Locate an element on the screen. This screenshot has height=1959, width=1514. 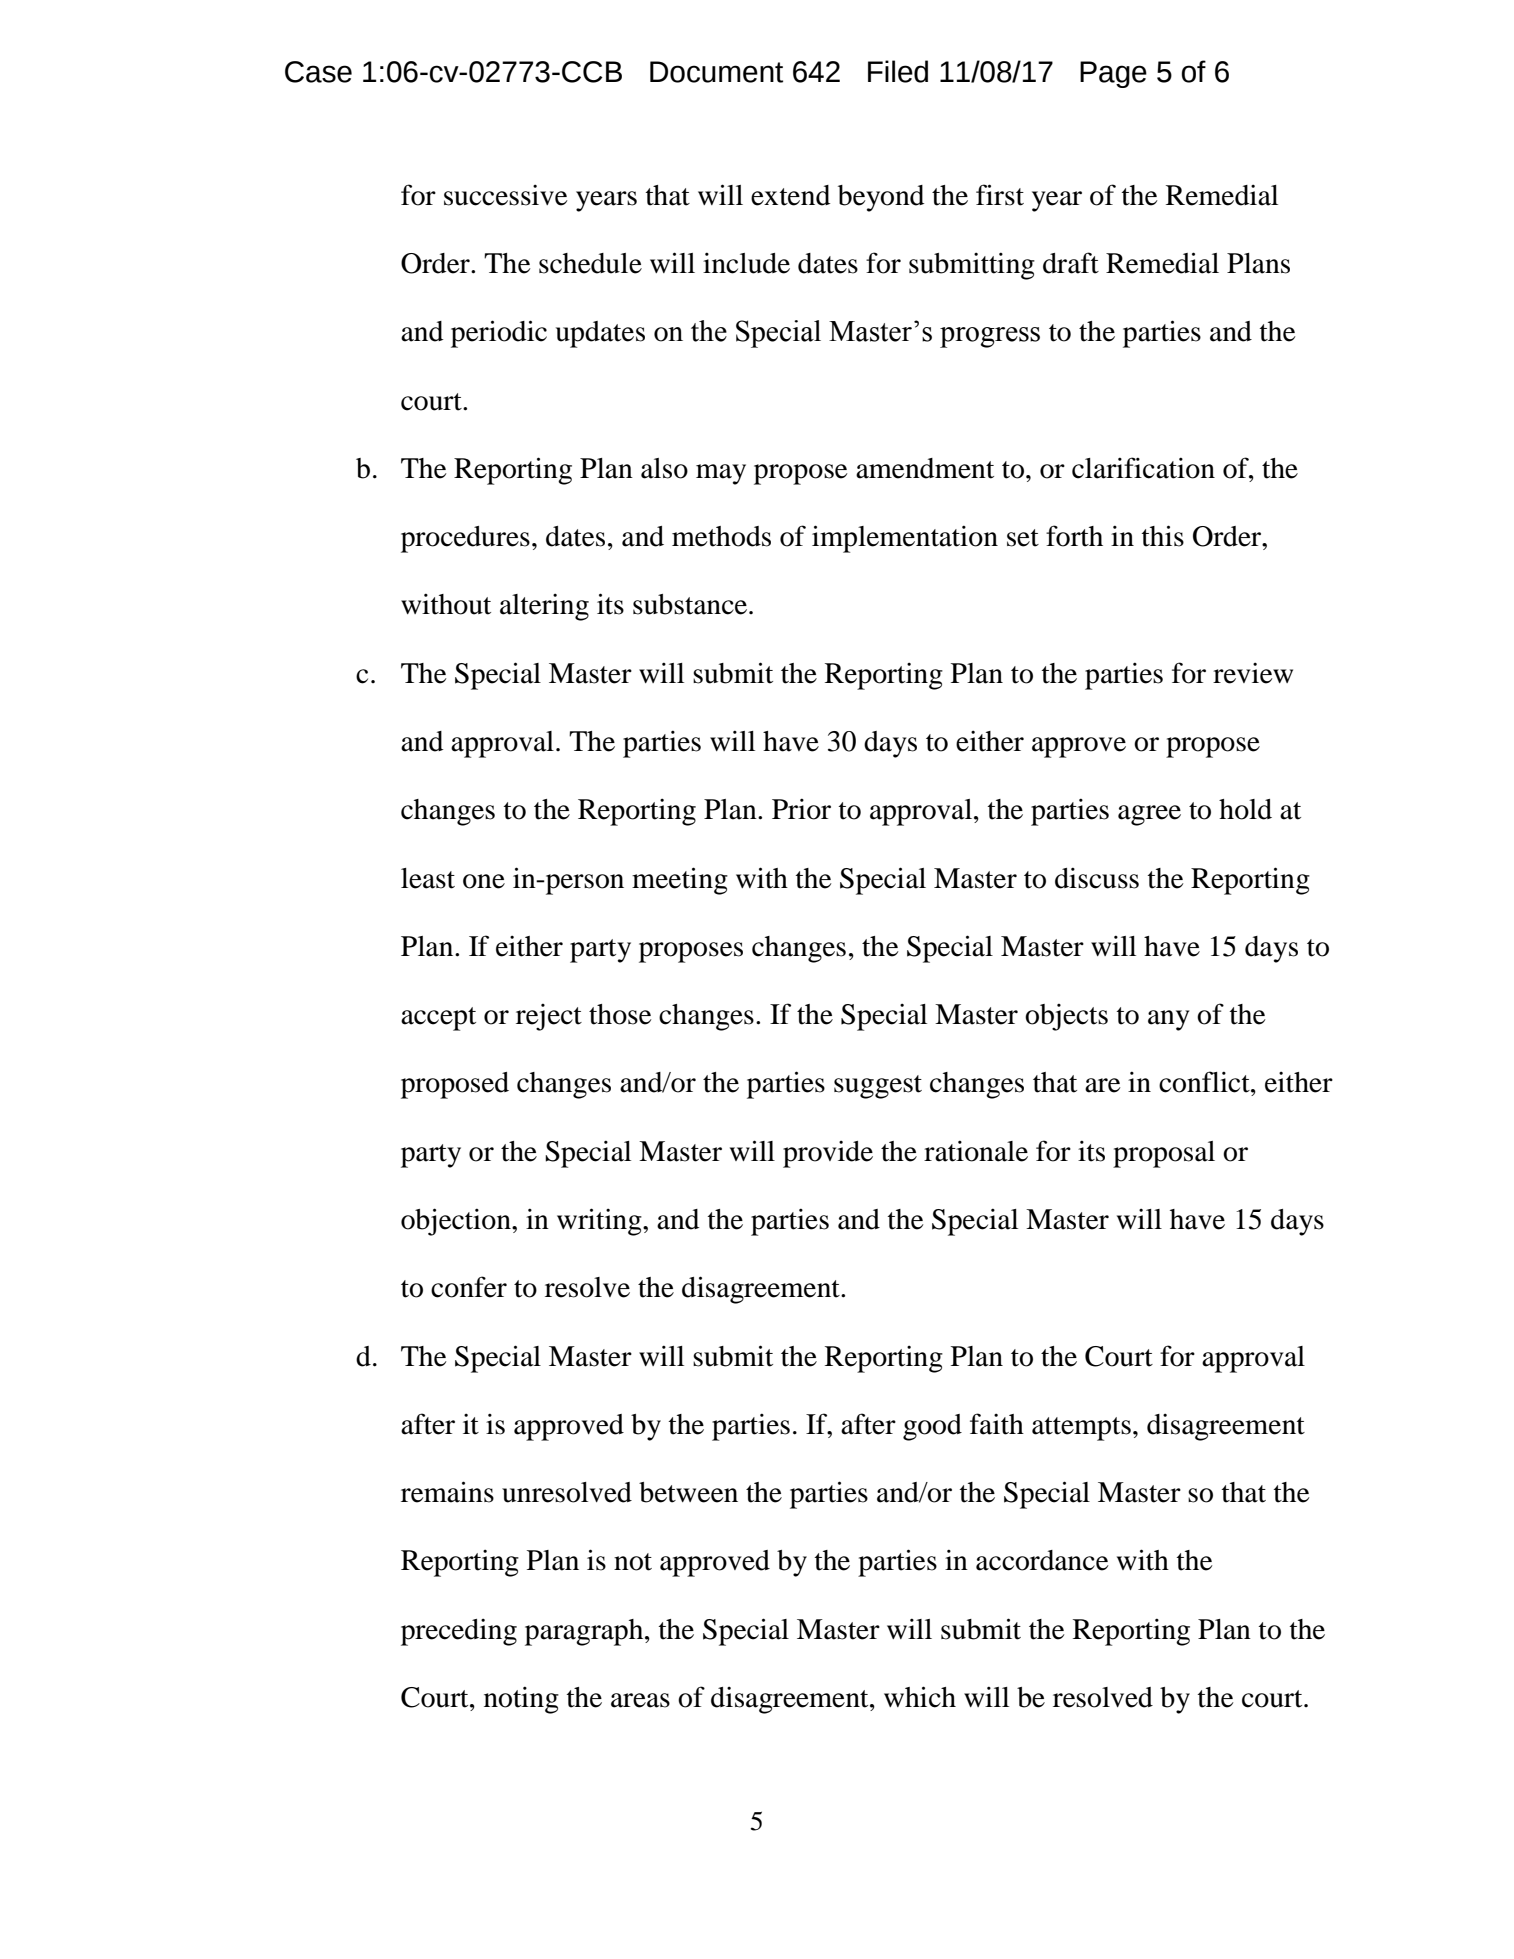
least is located at coordinates (428, 878).
